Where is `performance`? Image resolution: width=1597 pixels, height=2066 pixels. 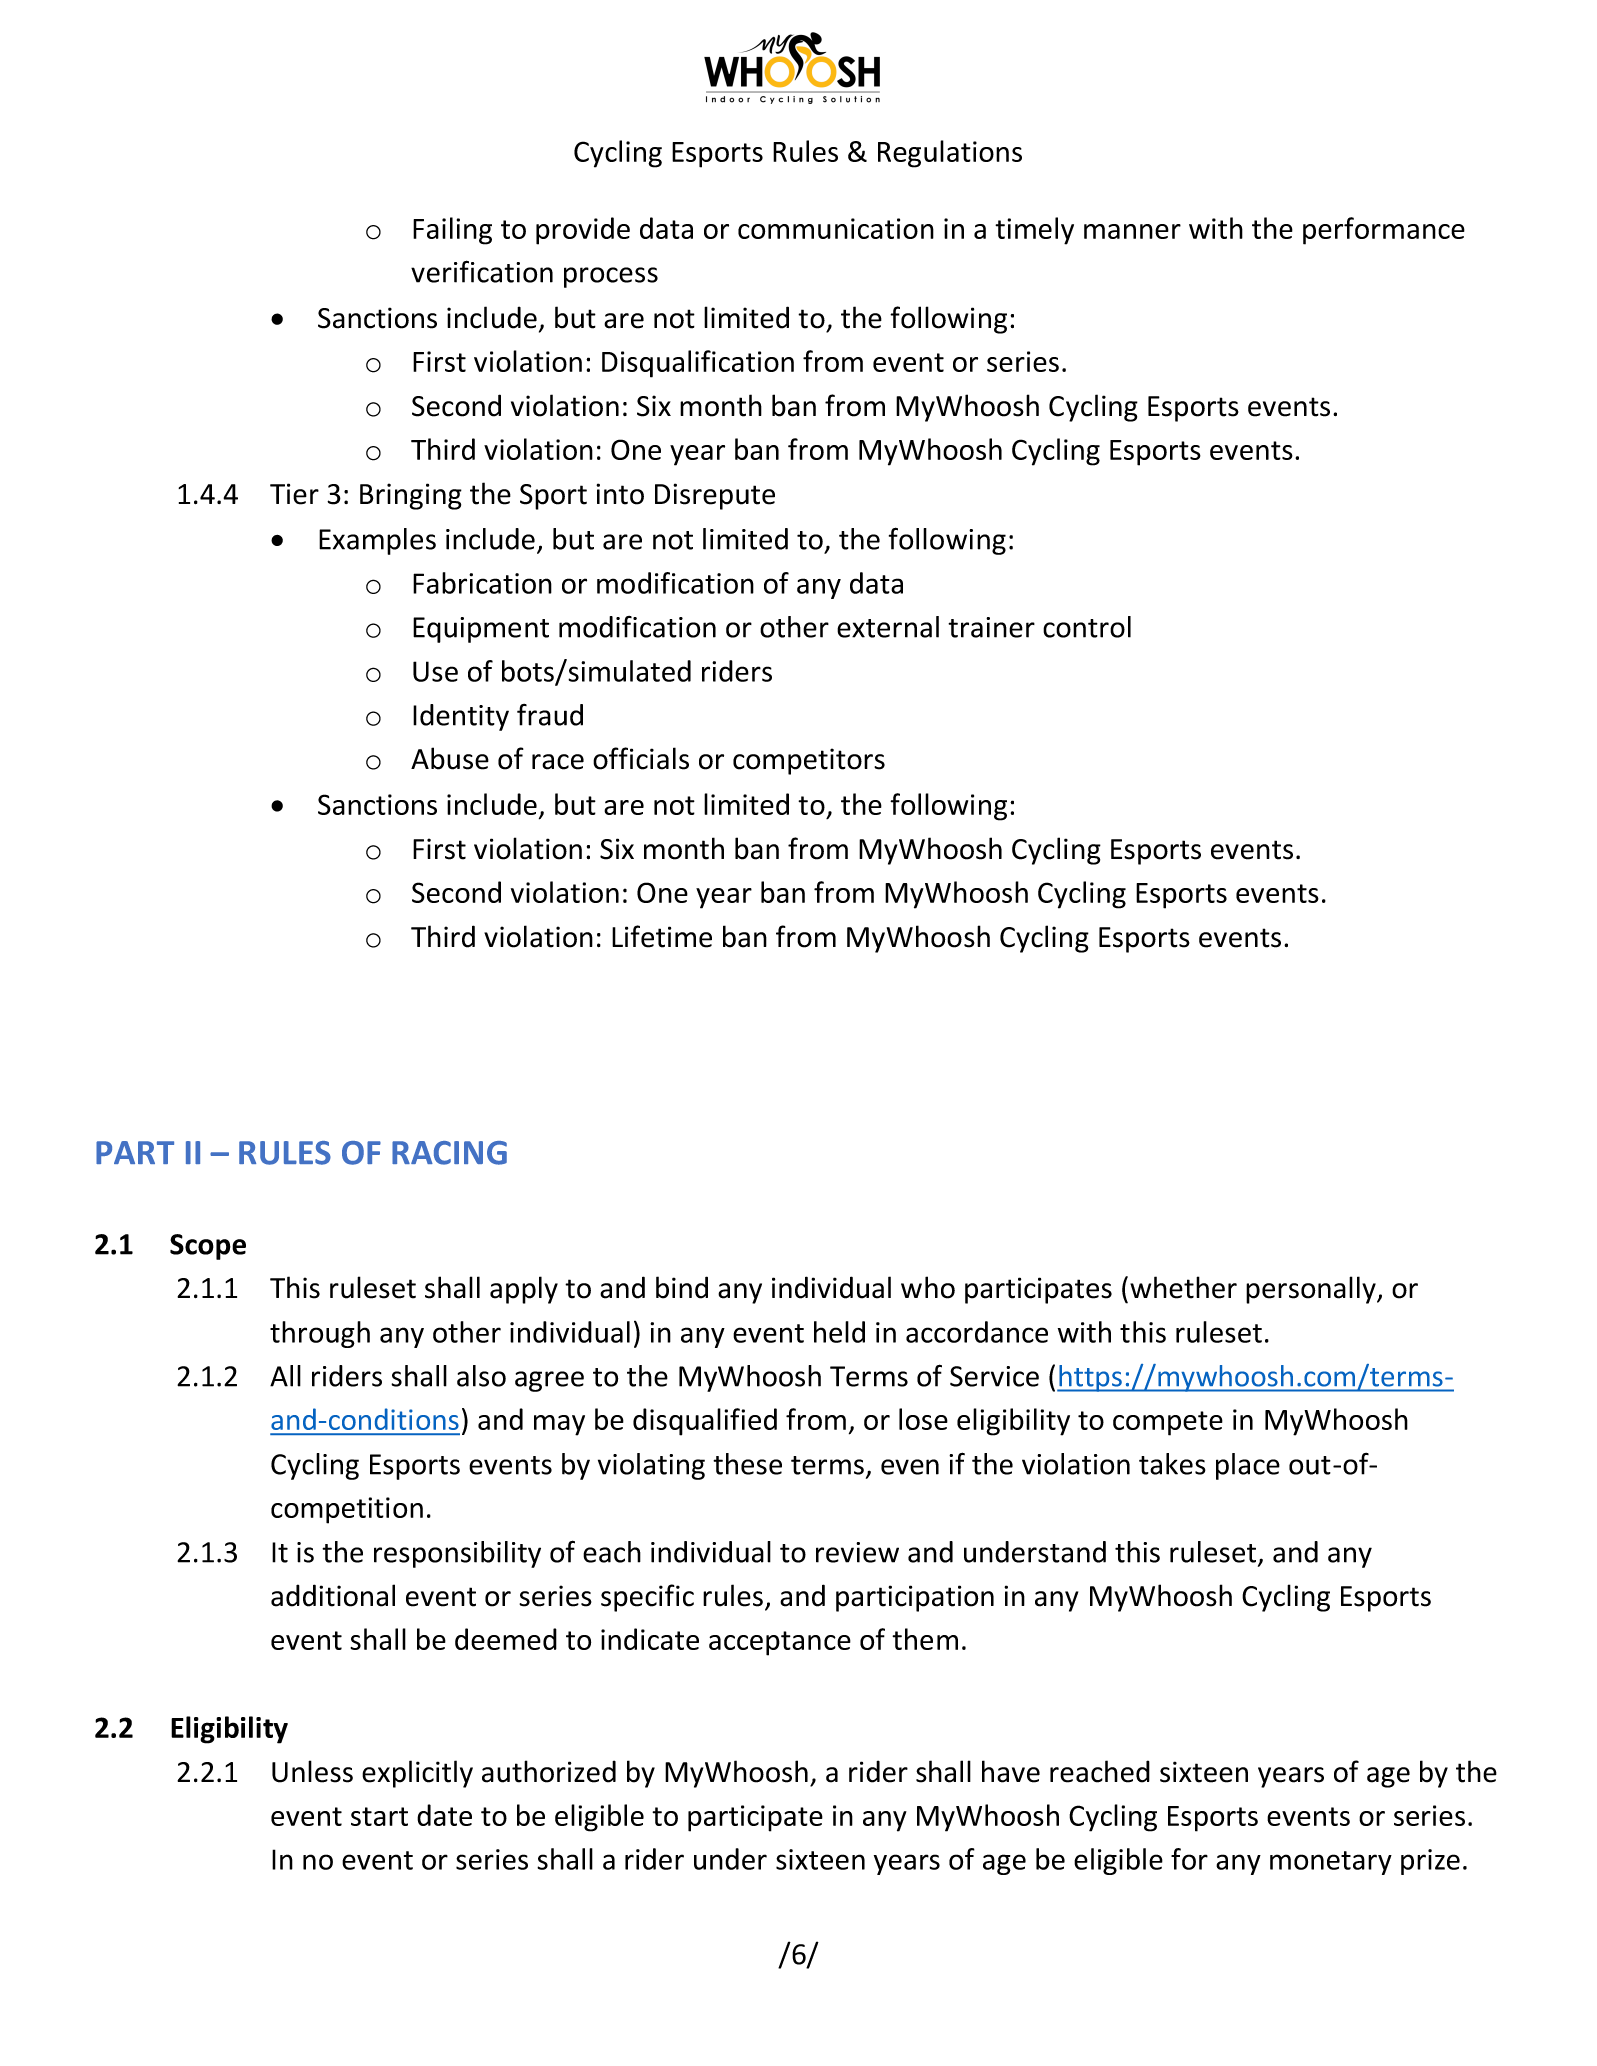
performance is located at coordinates (1384, 231).
